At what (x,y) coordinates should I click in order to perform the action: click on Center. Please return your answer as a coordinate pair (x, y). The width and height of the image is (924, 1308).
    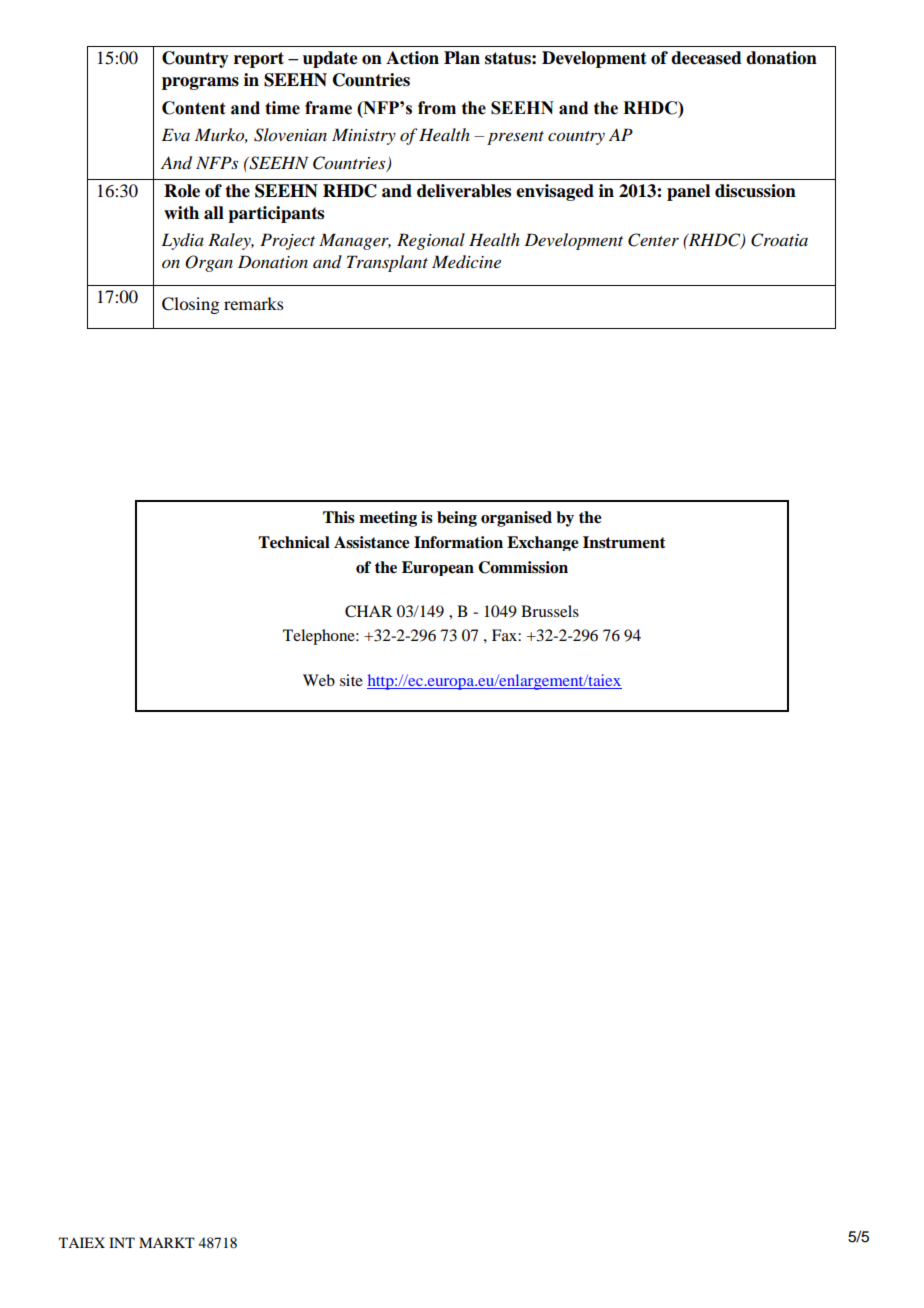
    Looking at the image, I should click on (653, 240).
